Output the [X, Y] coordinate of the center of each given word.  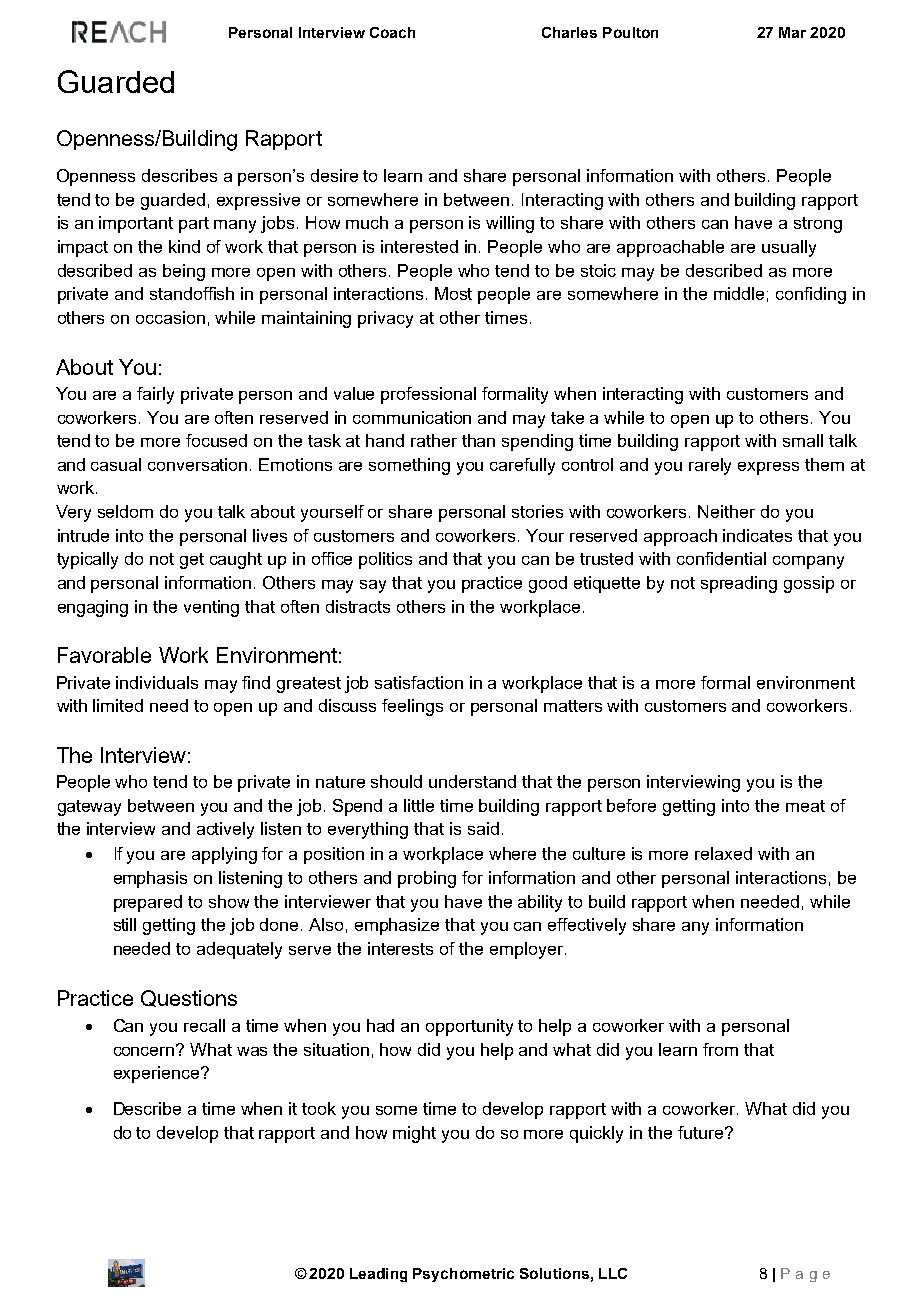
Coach [392, 32]
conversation [197, 464]
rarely [710, 466]
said [483, 828]
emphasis [150, 879]
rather [434, 440]
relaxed [723, 853]
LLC [613, 1273]
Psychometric [463, 1275]
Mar [792, 32]
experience [158, 1074]
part [194, 225]
